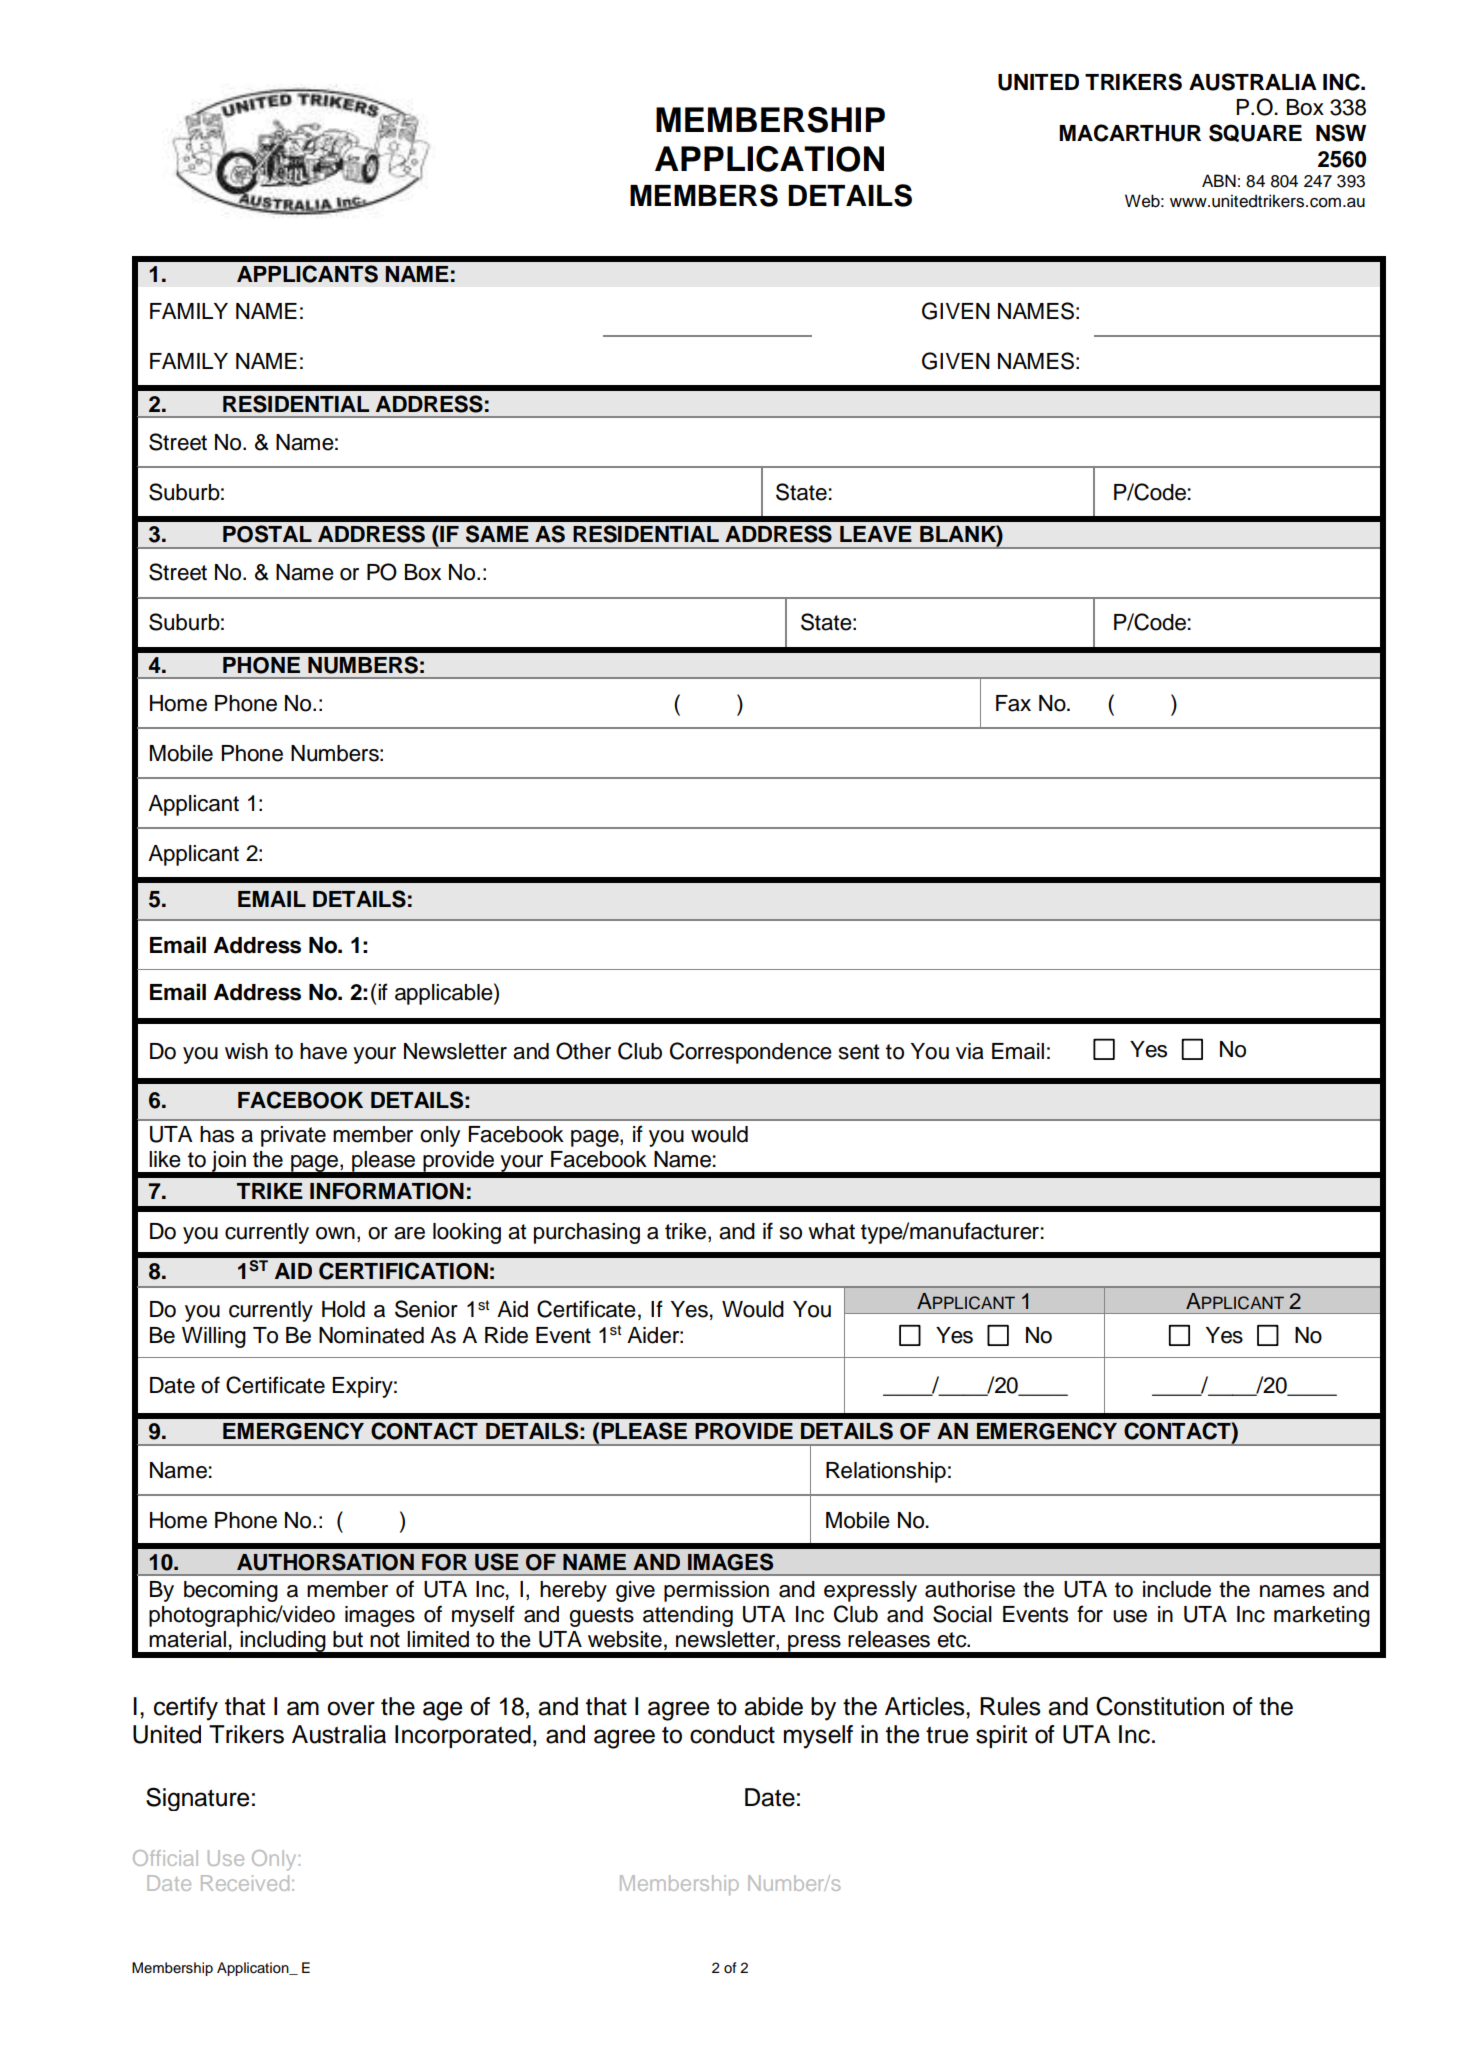 The image size is (1460, 2064). What do you see at coordinates (343, 1309) in the screenshot?
I see `Hold` at bounding box center [343, 1309].
